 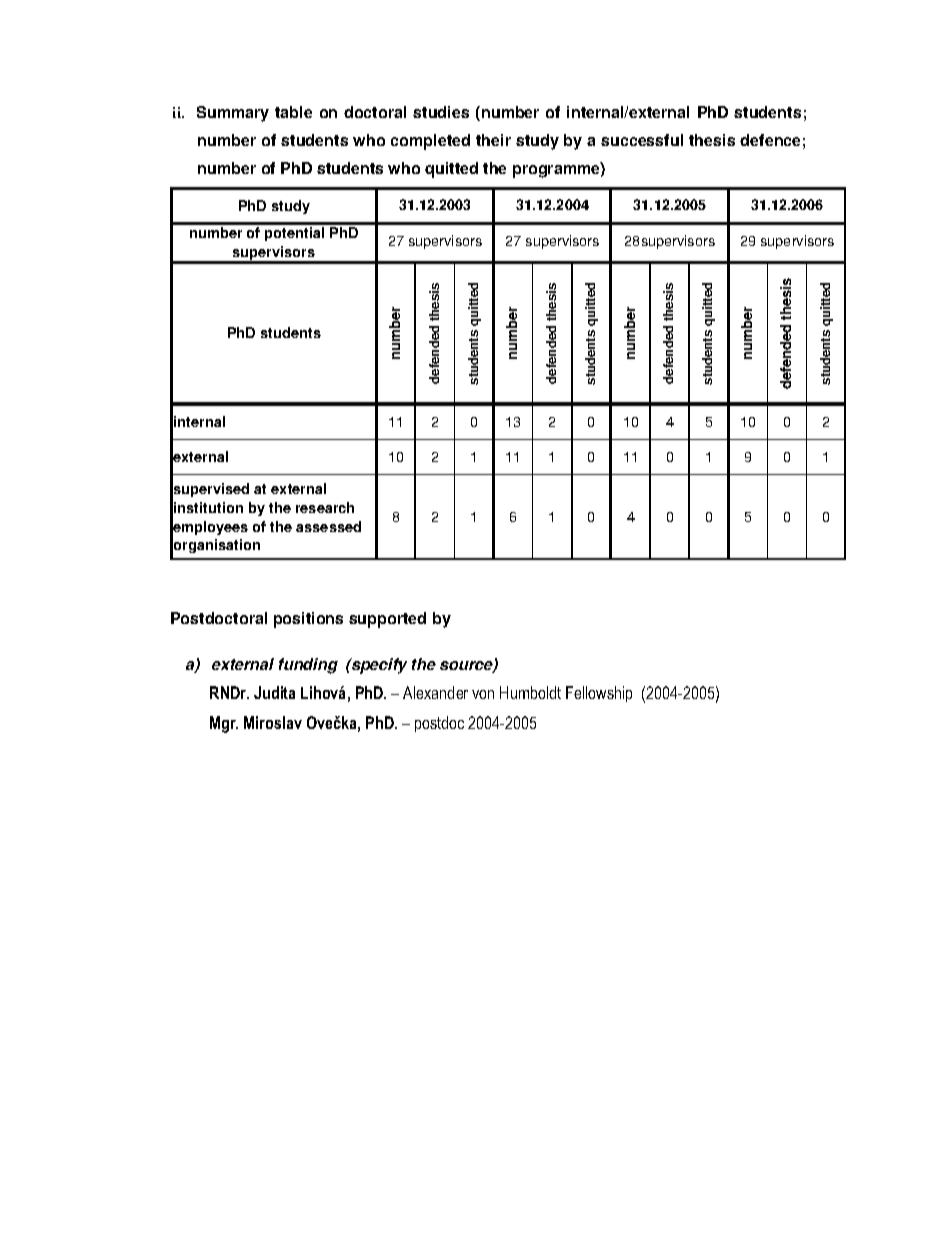 I want to click on table, so click(x=293, y=112).
